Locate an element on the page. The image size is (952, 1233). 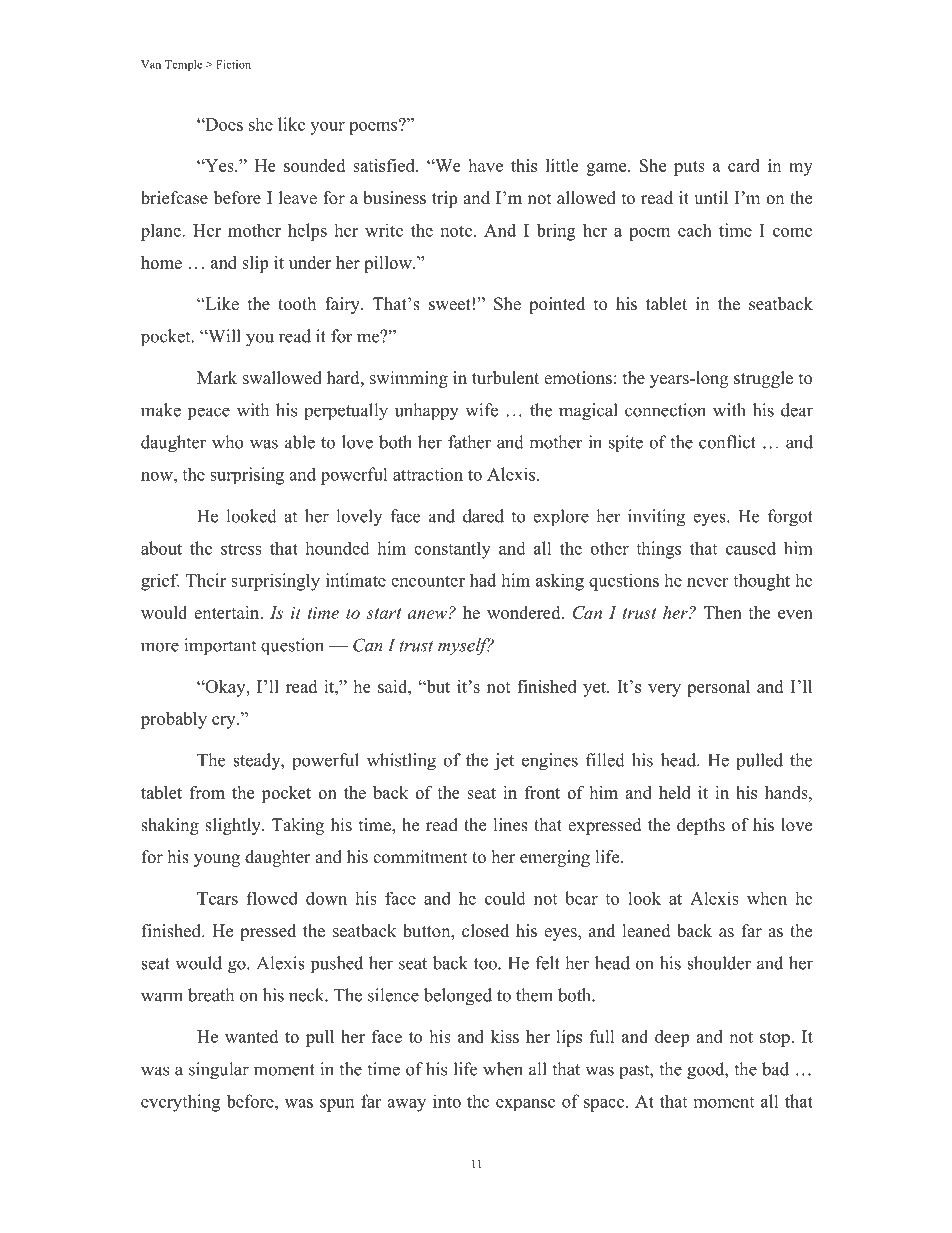
never is located at coordinates (707, 582).
